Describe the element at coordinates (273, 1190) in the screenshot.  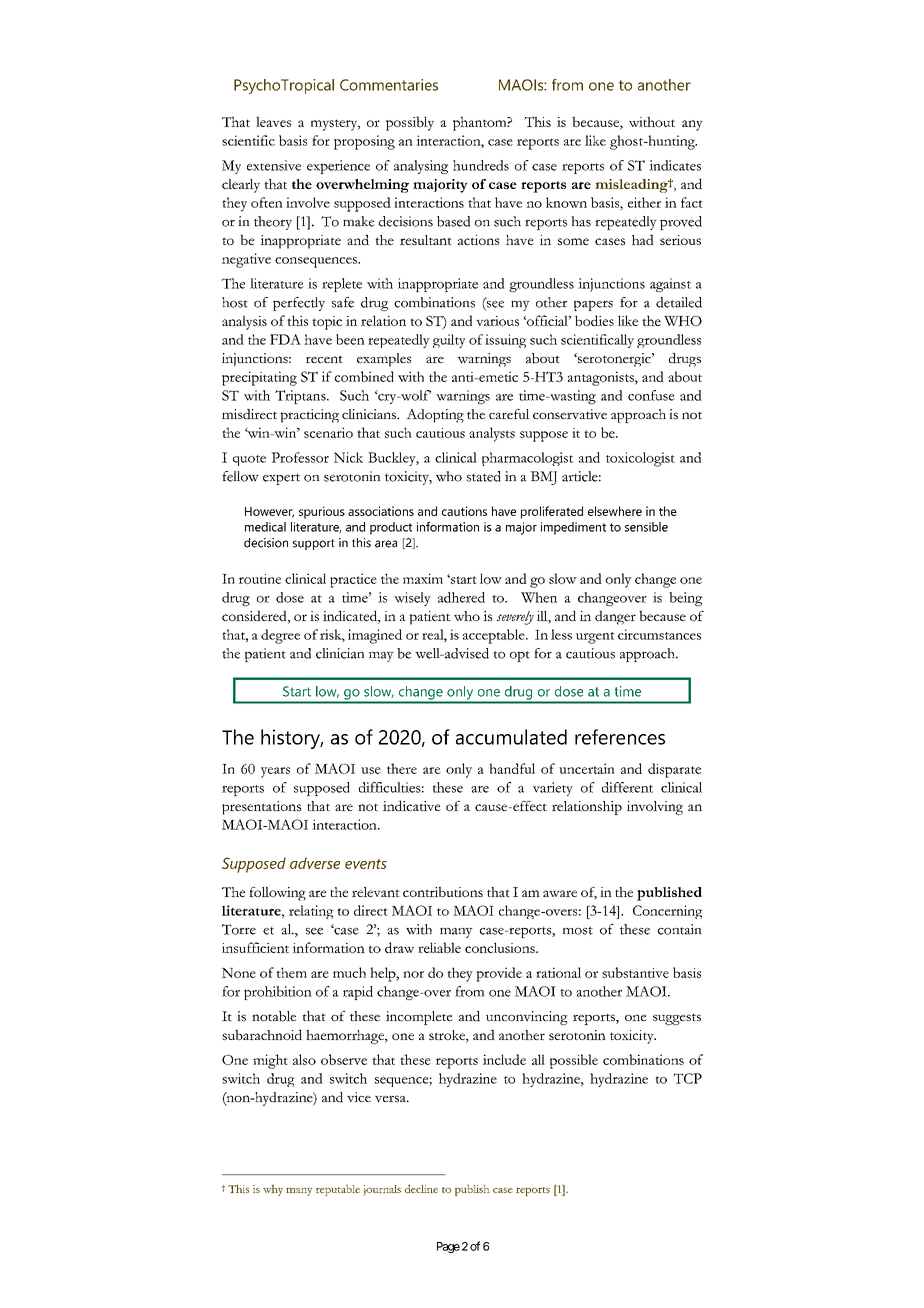
I see `why` at that location.
